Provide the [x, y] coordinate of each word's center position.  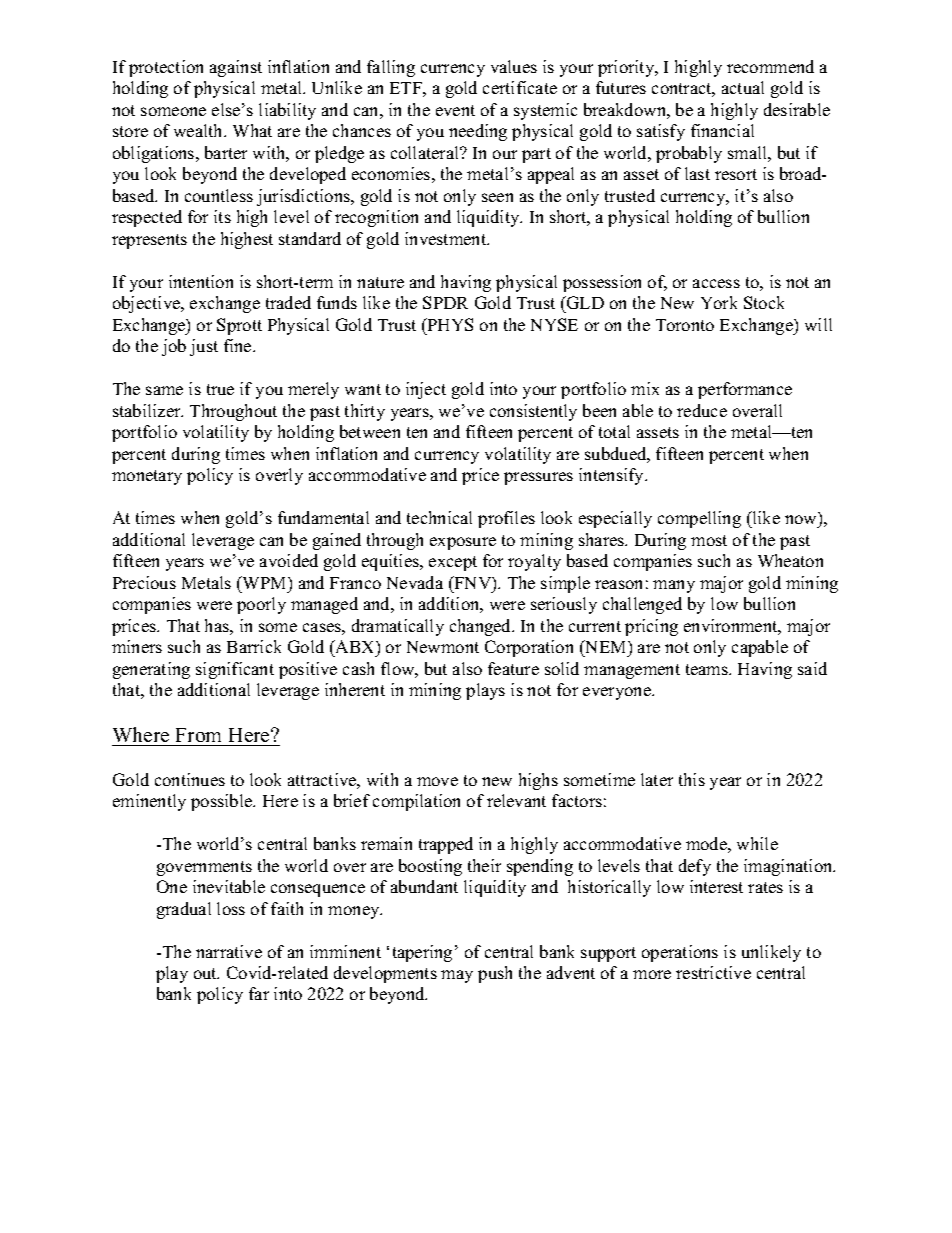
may [457, 976]
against [236, 68]
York [719, 302]
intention [201, 281]
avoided [289, 560]
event [455, 110]
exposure [463, 543]
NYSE [554, 324]
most [709, 540]
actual [743, 87]
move [437, 781]
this [692, 779]
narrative [229, 951]
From [198, 735]
